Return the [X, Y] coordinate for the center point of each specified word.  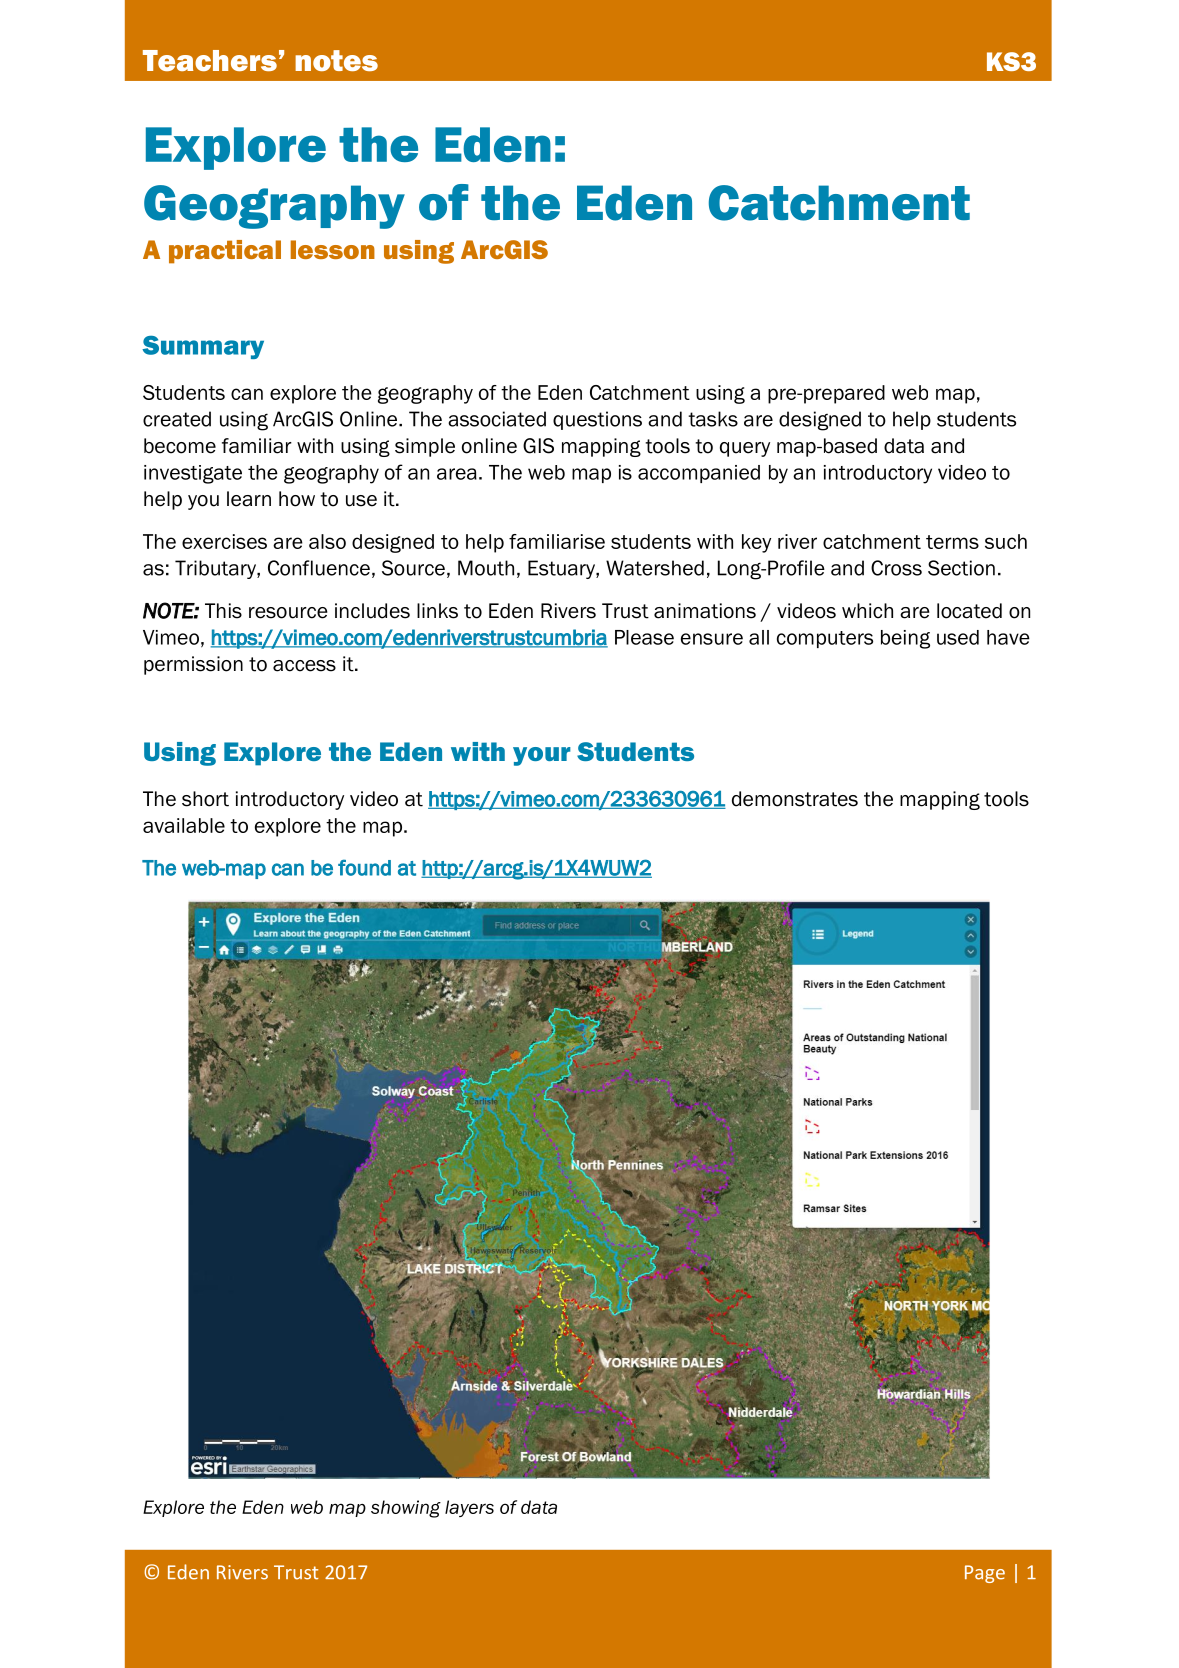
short [205, 799]
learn [249, 499]
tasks [713, 419]
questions [597, 420]
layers [469, 1508]
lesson [333, 249]
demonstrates [795, 799]
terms [952, 542]
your [542, 756]
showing [406, 1509]
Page [985, 1574]
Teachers [210, 60]
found [364, 867]
